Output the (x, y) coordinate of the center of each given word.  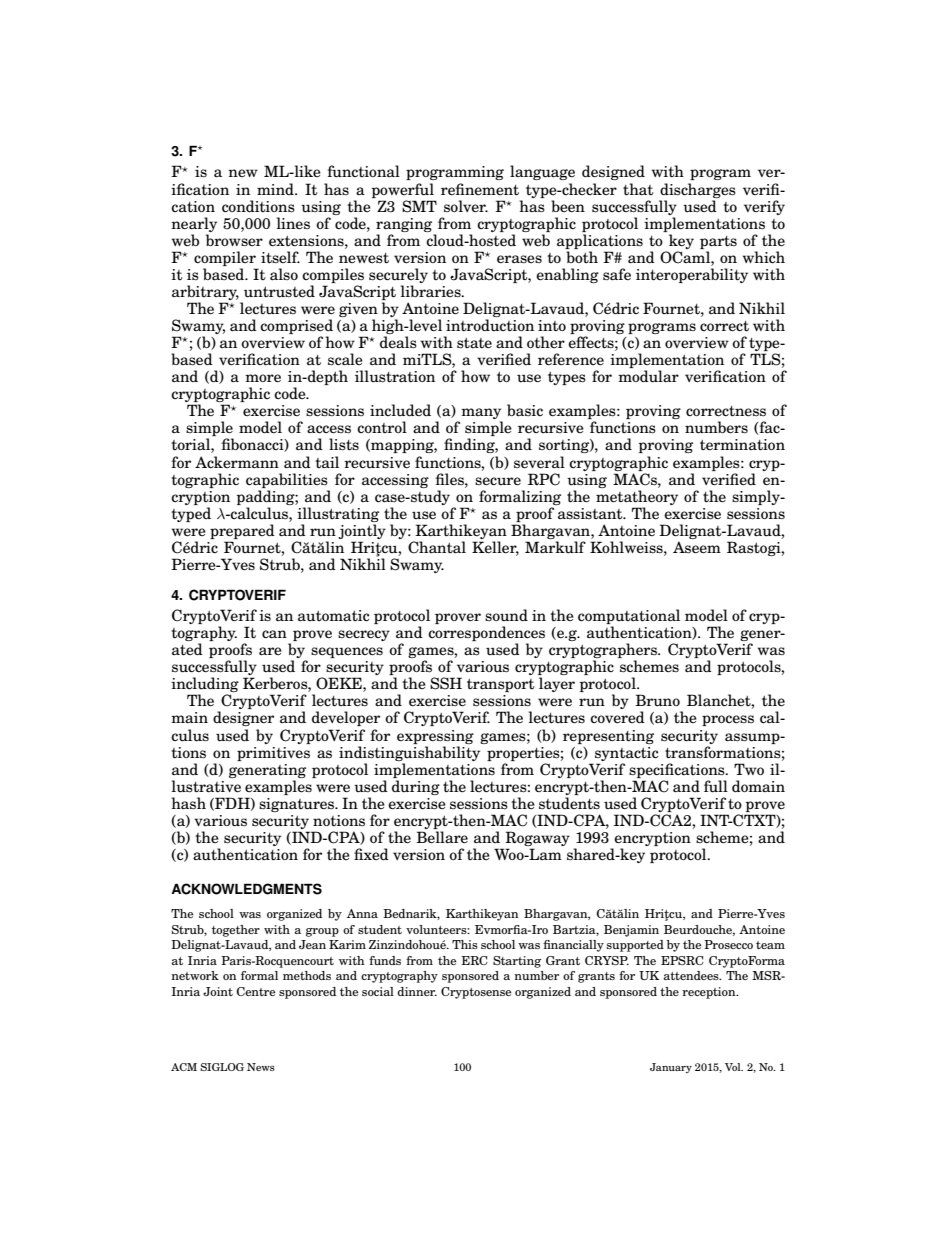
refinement (480, 189)
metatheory (637, 497)
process (728, 720)
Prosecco (728, 944)
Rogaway (537, 840)
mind (276, 189)
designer (243, 718)
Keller (495, 548)
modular (648, 376)
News (261, 1067)
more (263, 378)
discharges (698, 190)
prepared (242, 531)
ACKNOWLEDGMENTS (246, 889)
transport (500, 685)
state (474, 343)
